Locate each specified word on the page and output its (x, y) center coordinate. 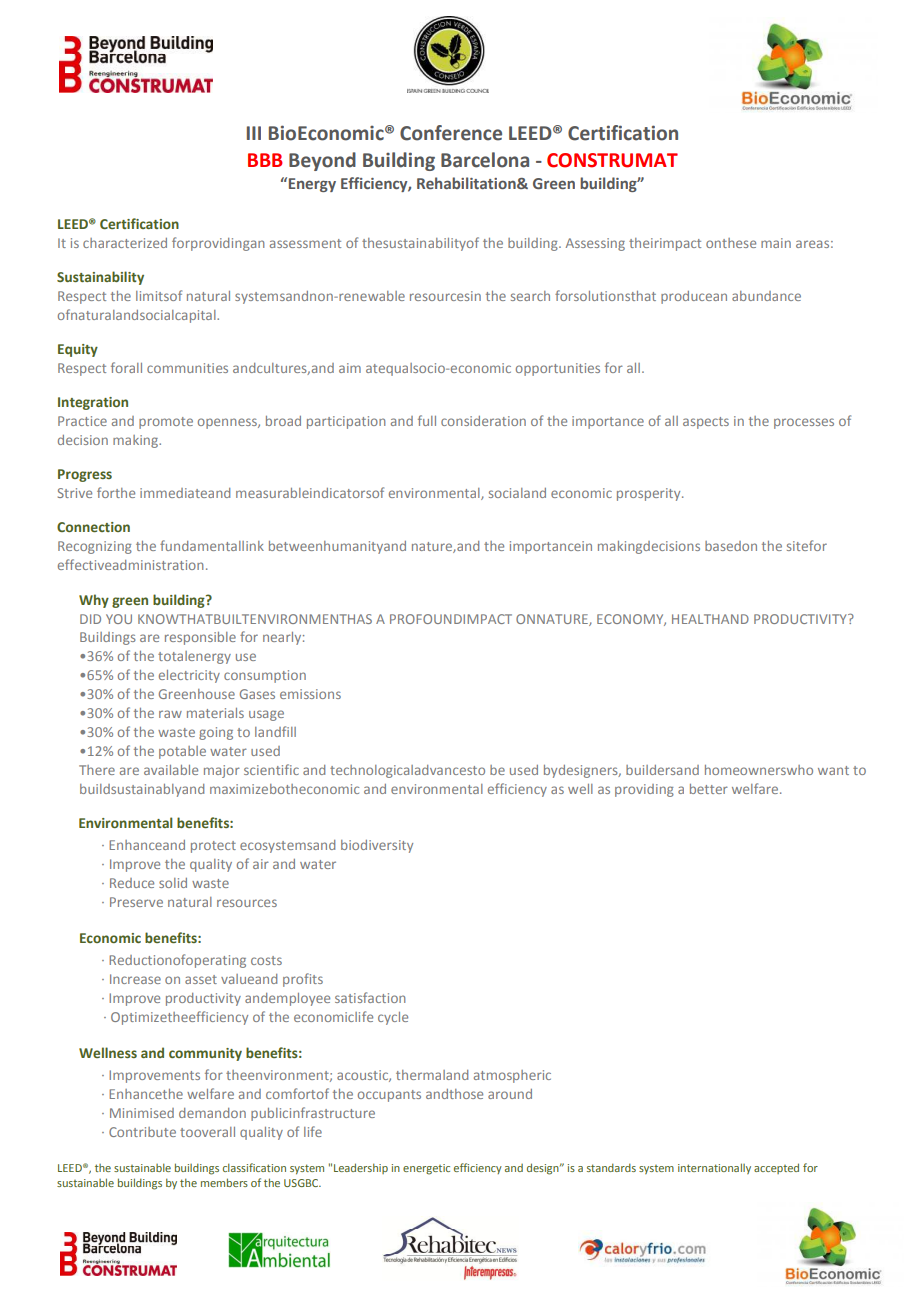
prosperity (650, 494)
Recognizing (95, 547)
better (709, 789)
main (776, 243)
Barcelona (485, 160)
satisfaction (370, 997)
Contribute (142, 1132)
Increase (135, 979)
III (254, 133)
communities (187, 368)
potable (182, 752)
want (833, 770)
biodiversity (377, 846)
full (427, 420)
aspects (706, 423)
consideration (483, 421)
